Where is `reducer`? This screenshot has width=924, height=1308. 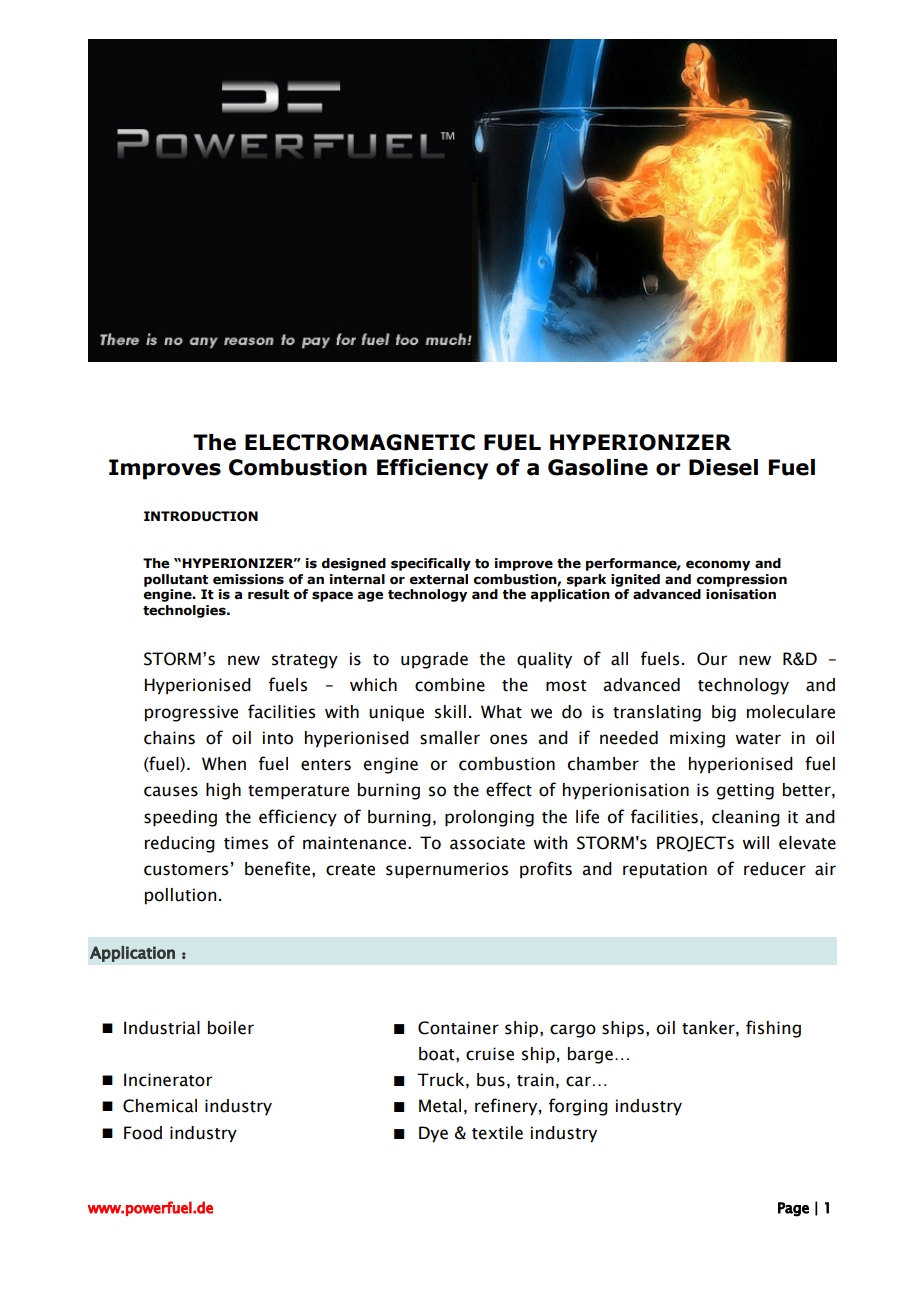
reducer is located at coordinates (775, 869).
